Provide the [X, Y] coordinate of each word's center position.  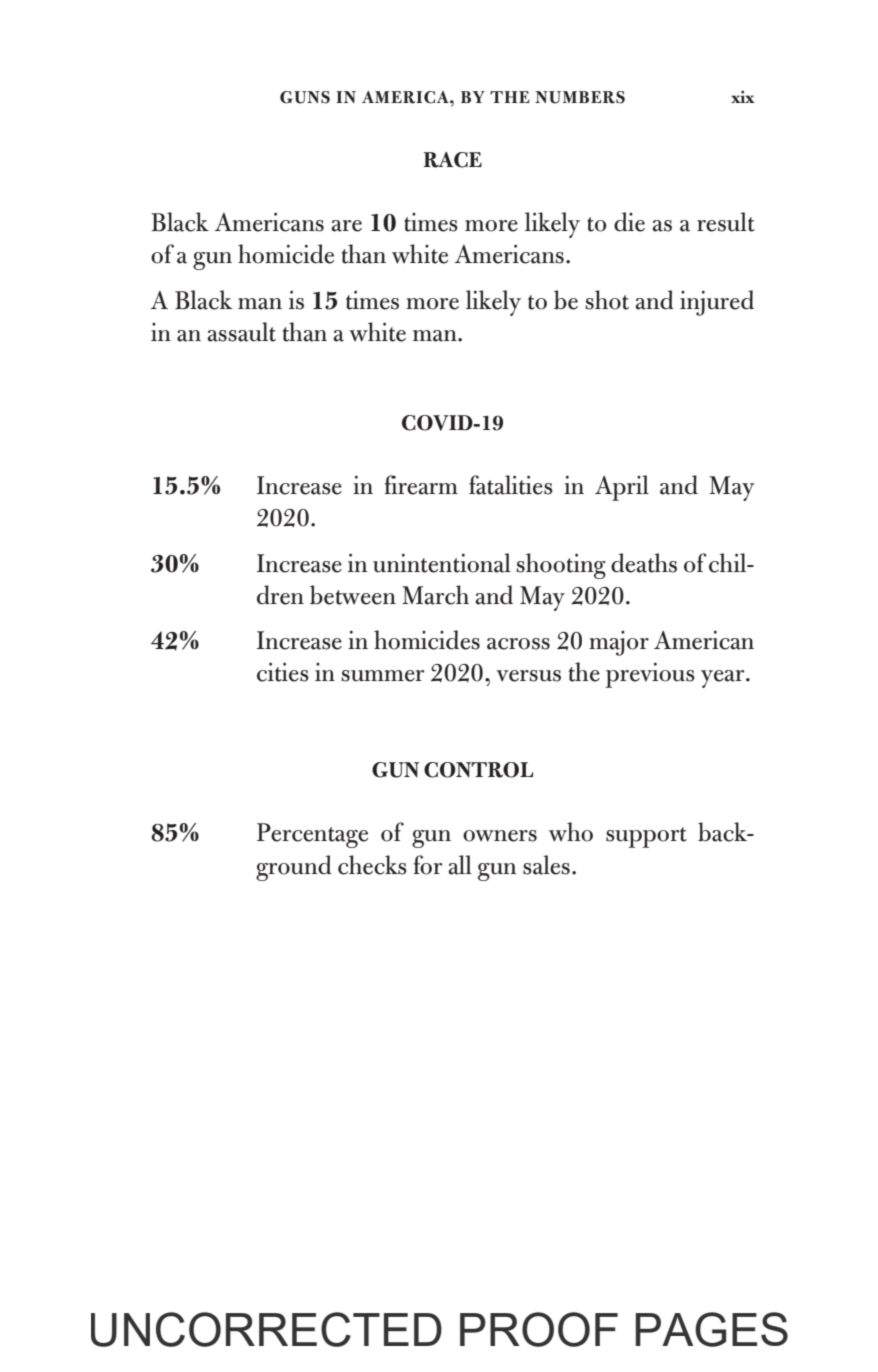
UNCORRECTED [266, 1329]
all [460, 865]
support [646, 837]
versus [528, 676]
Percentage [312, 835]
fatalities [511, 485]
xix [743, 96]
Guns [305, 97]
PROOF [539, 1329]
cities [283, 672]
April [622, 488]
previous [650, 675]
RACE [453, 160]
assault [241, 332]
